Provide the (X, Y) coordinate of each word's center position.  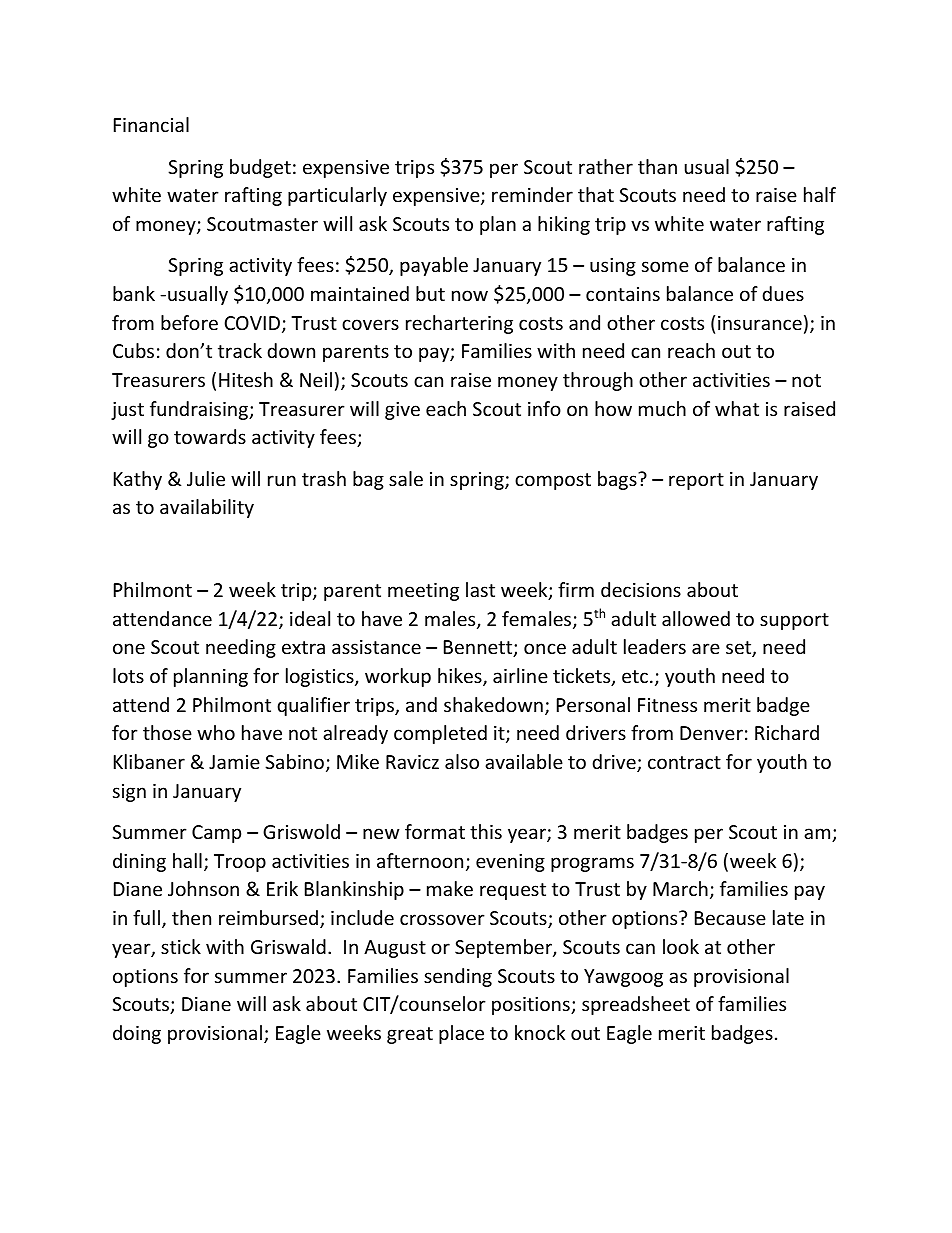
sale (406, 478)
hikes (461, 677)
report (696, 481)
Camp (216, 834)
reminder (532, 194)
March (680, 888)
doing (137, 1034)
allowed (696, 618)
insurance (760, 323)
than (657, 166)
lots (128, 675)
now (470, 295)
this (486, 831)
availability (207, 508)
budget (260, 168)
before (189, 322)
